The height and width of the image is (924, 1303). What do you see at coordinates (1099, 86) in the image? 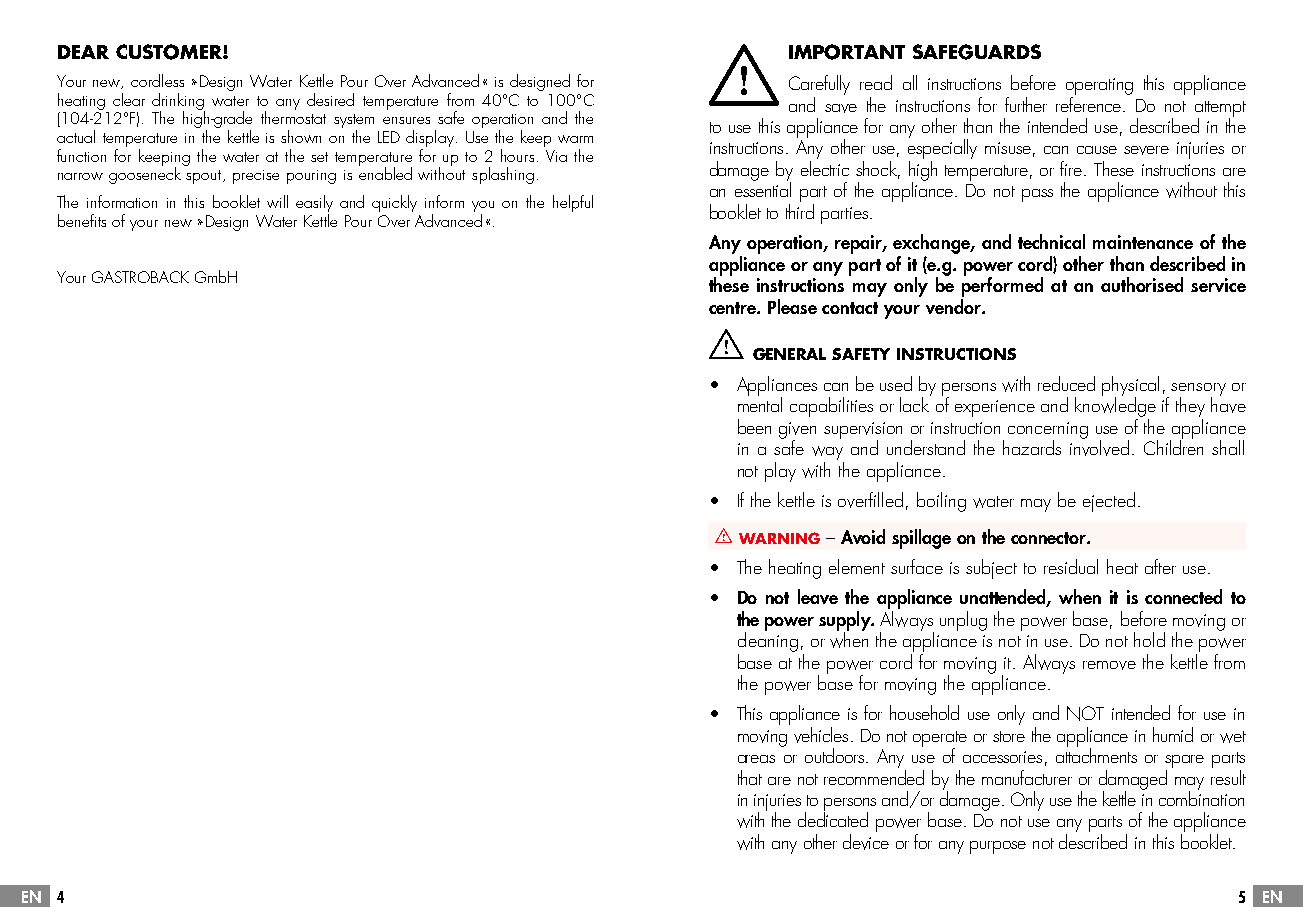
I see `operating` at bounding box center [1099, 86].
